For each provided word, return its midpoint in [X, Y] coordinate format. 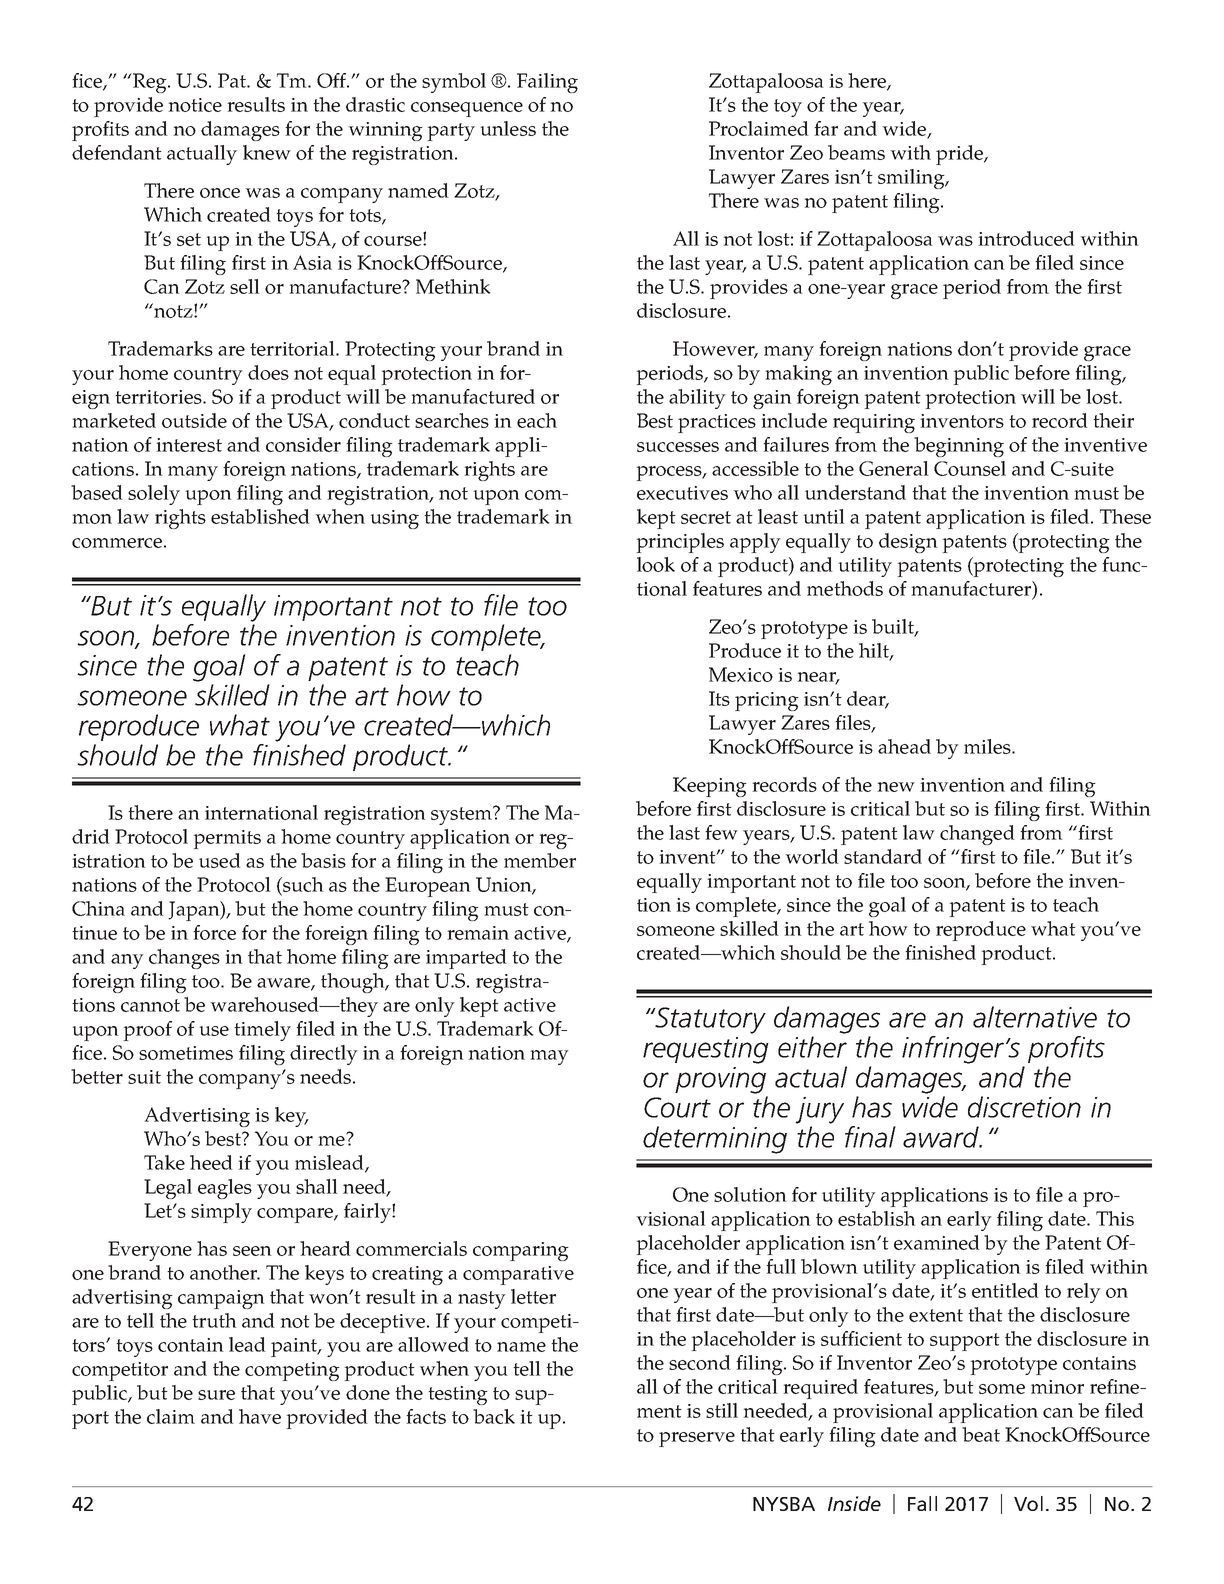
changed [977, 835]
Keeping [710, 787]
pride [960, 155]
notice [195, 105]
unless [508, 128]
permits [227, 839]
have [260, 1416]
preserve [697, 1439]
